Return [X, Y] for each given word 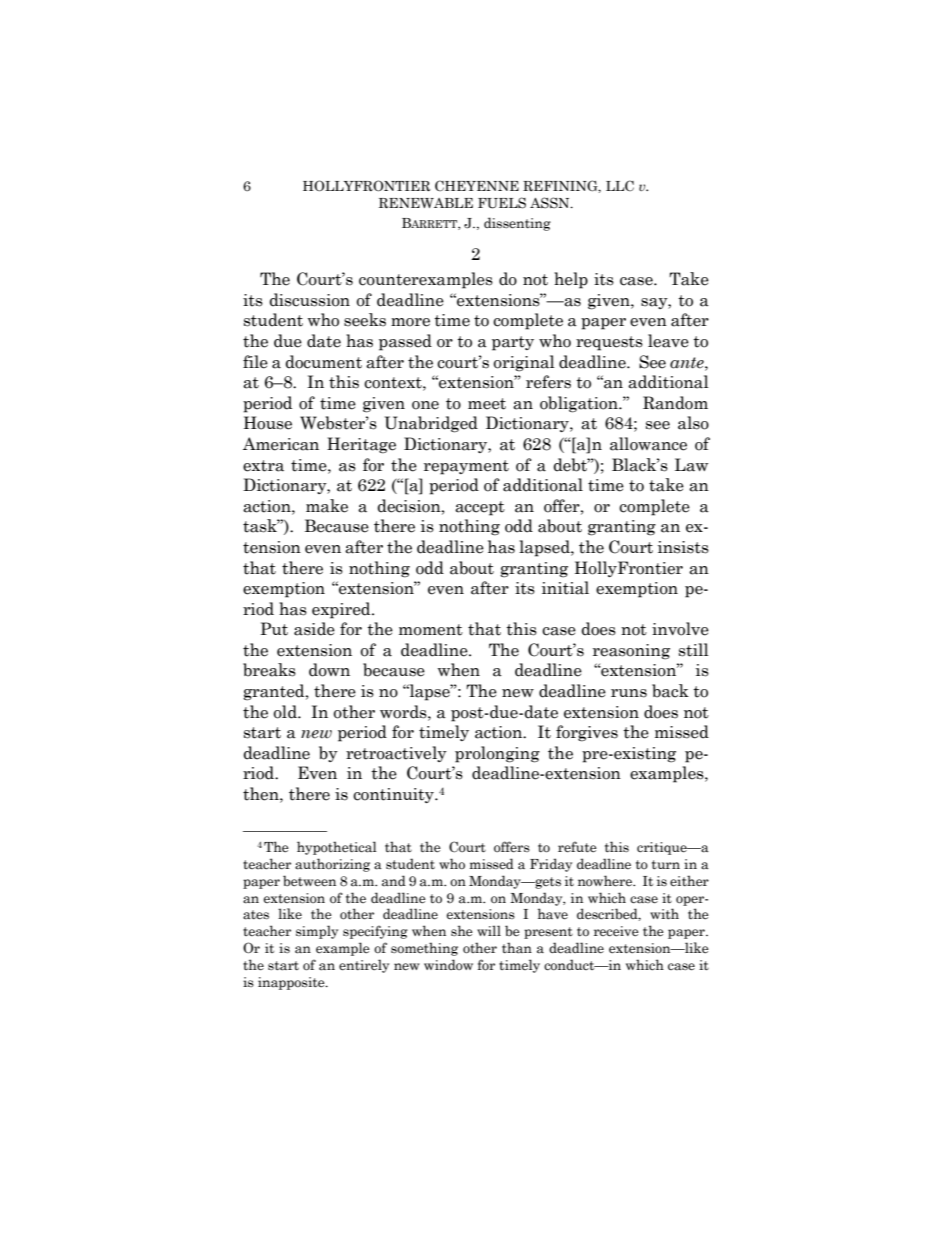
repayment [466, 467]
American [281, 444]
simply [317, 932]
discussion [309, 300]
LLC [620, 185]
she [462, 931]
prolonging [497, 754]
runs [629, 693]
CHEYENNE [477, 185]
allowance [648, 444]
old [286, 712]
